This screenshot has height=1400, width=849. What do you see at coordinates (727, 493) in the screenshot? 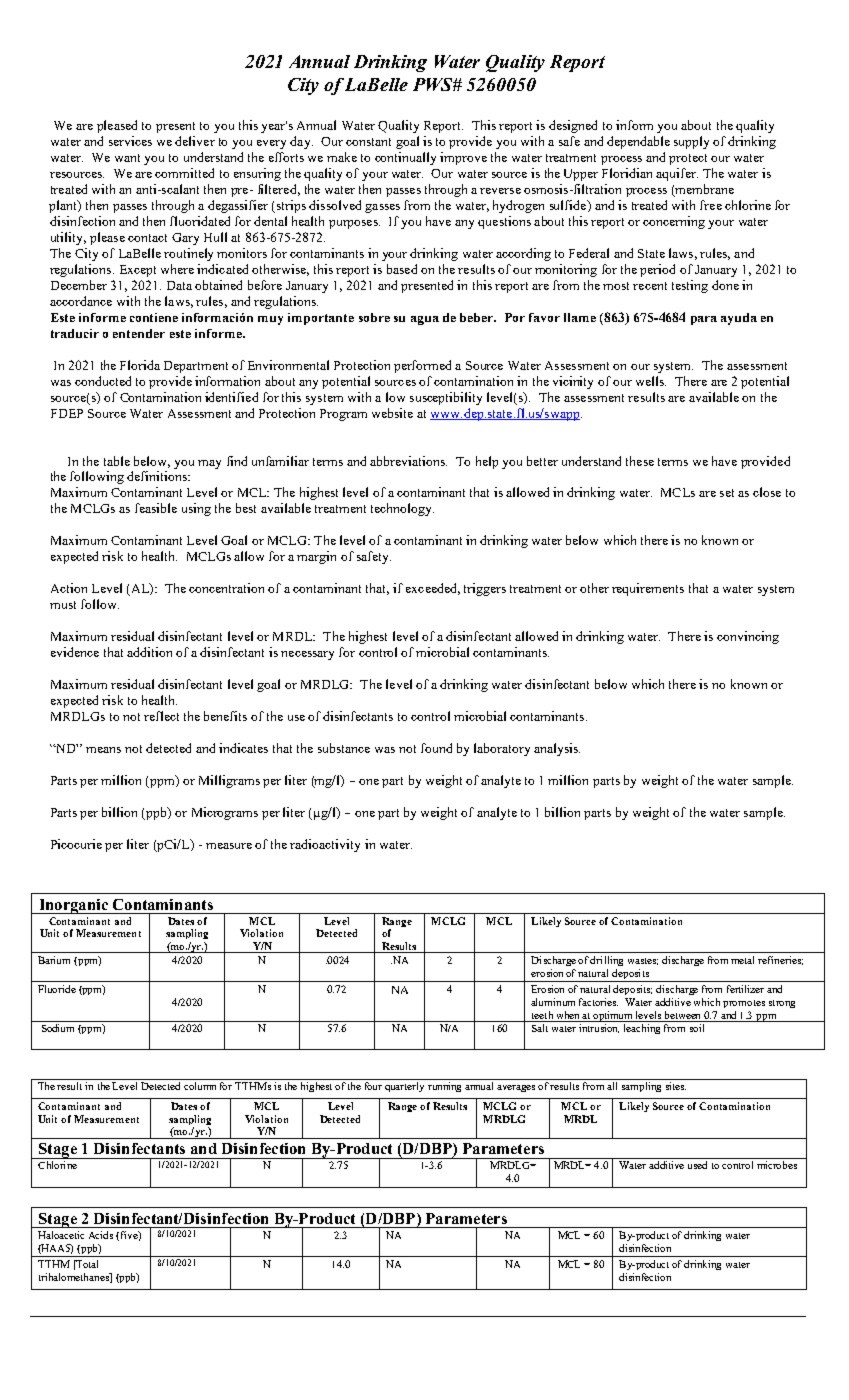
I see `set` at bounding box center [727, 493].
